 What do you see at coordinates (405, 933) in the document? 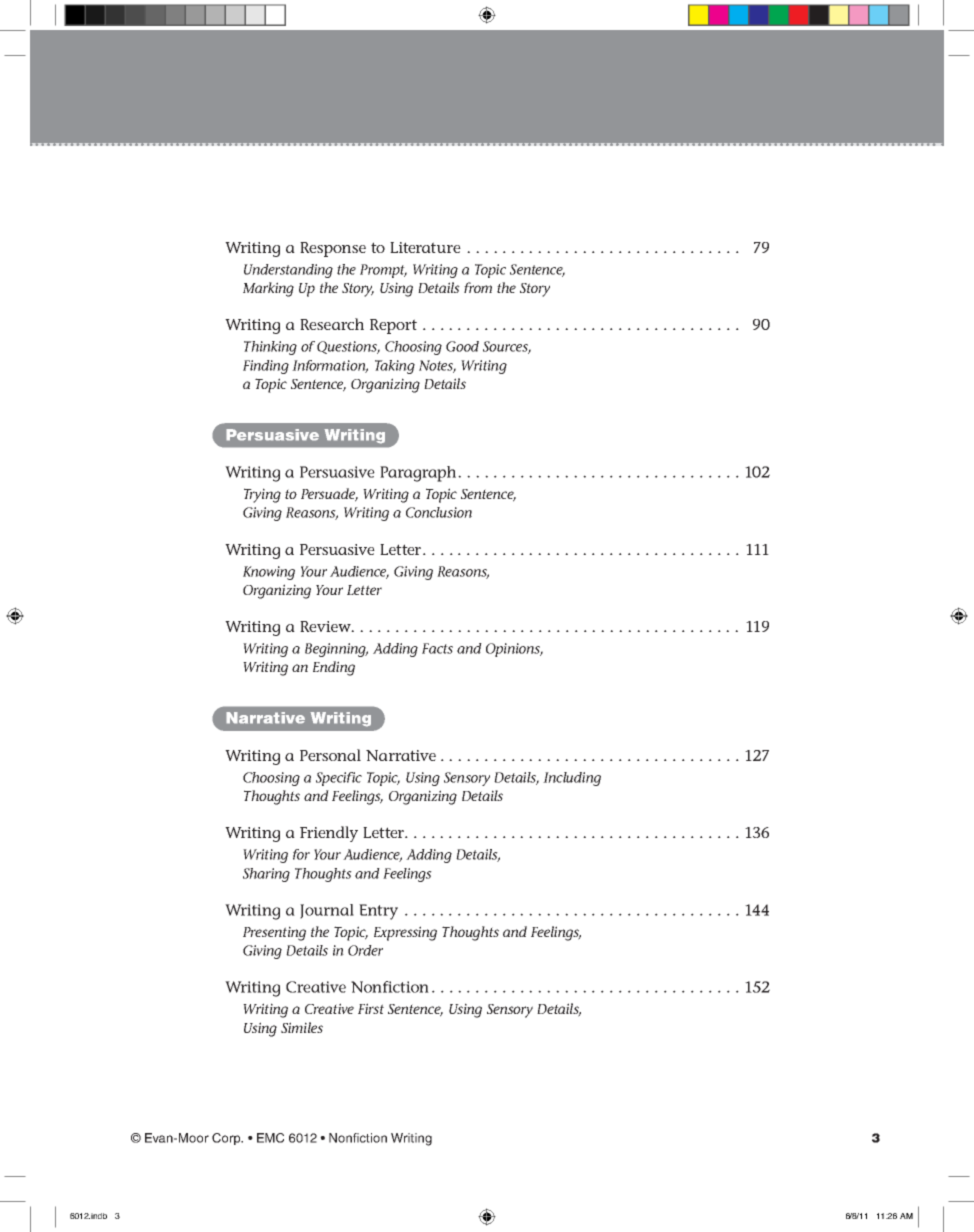
I see `Expressing` at bounding box center [405, 933].
